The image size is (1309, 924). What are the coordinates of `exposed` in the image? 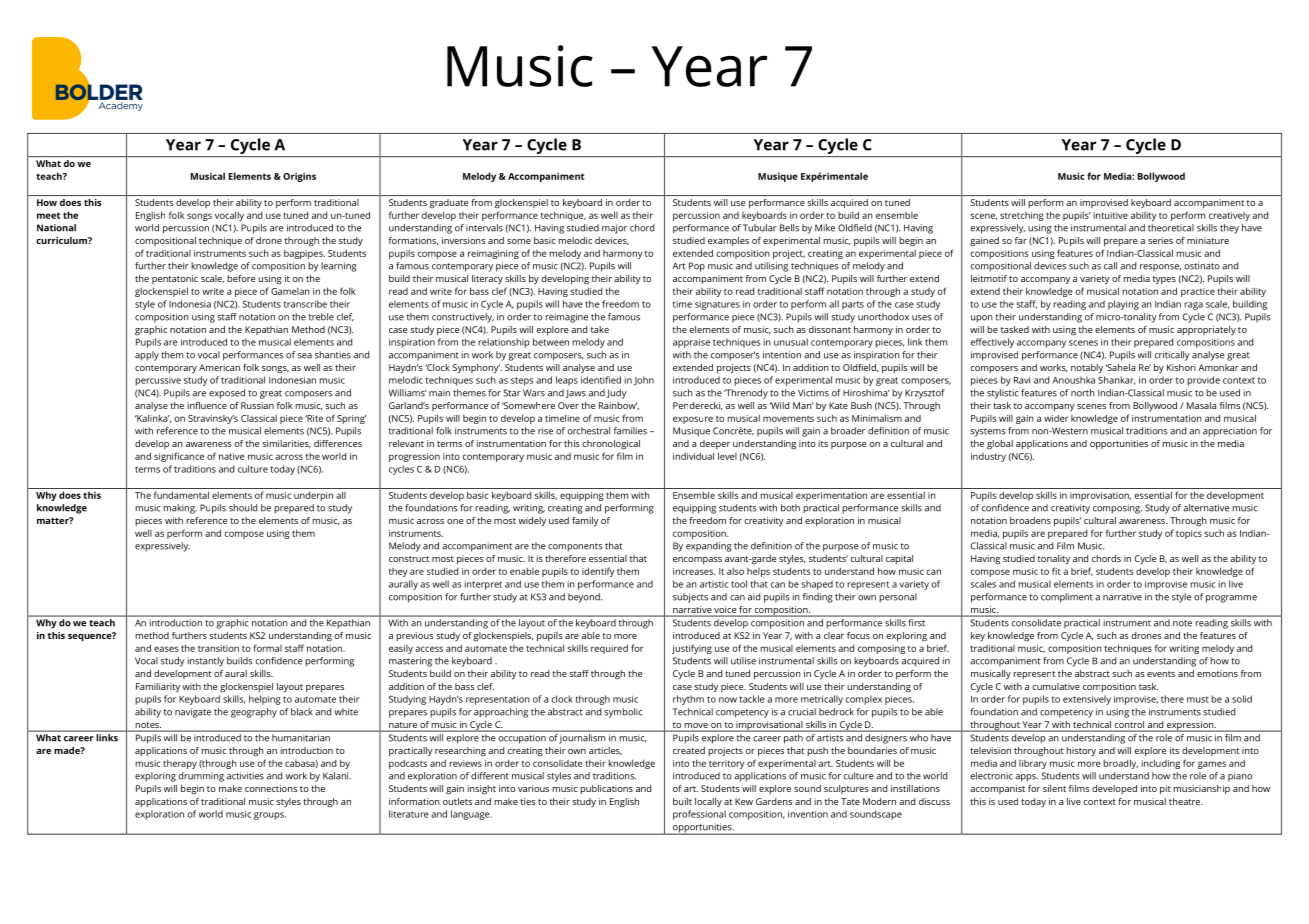 It's located at (227, 394).
